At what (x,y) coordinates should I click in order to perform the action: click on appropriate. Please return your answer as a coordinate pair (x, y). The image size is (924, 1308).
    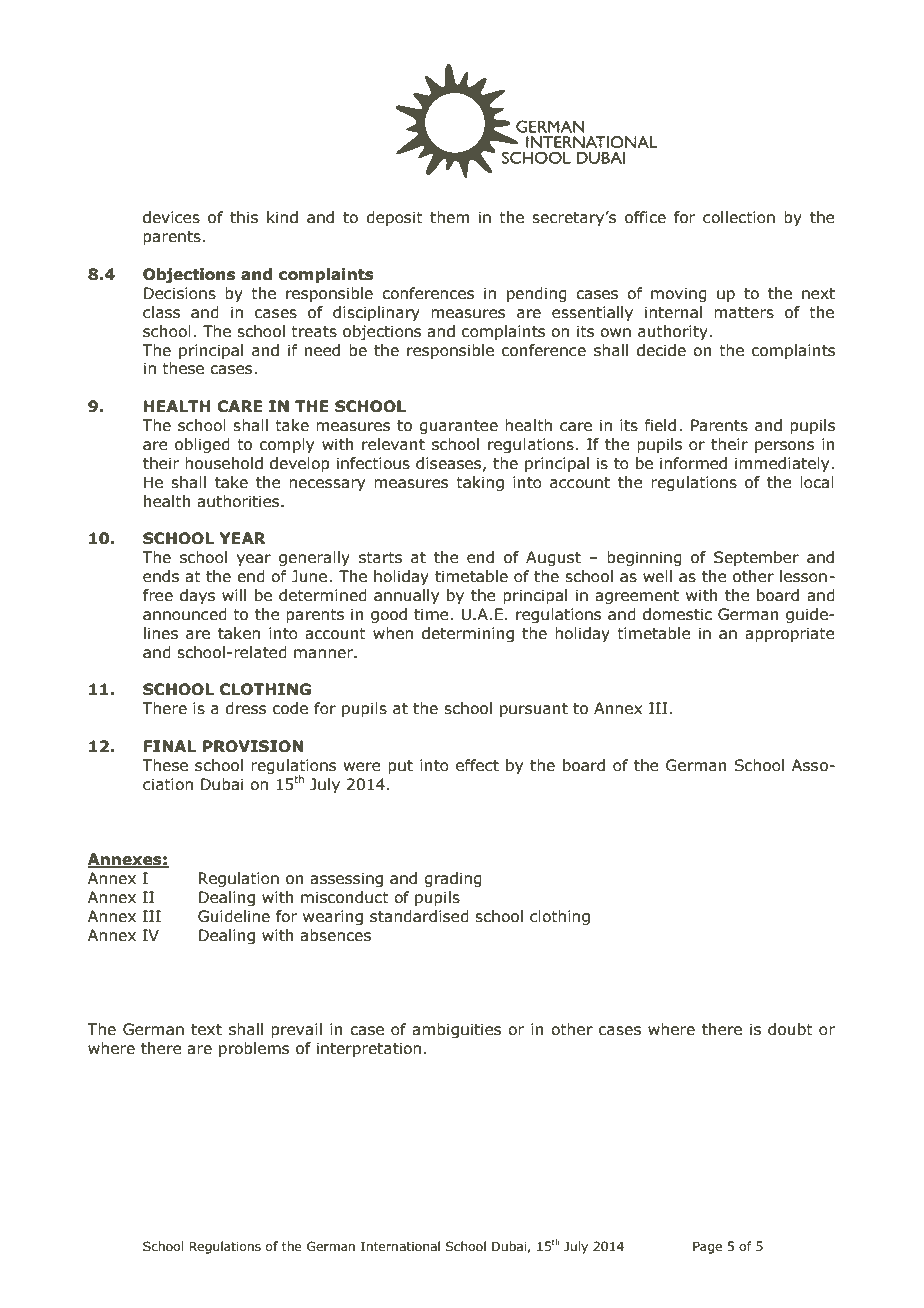
    Looking at the image, I should click on (790, 634).
